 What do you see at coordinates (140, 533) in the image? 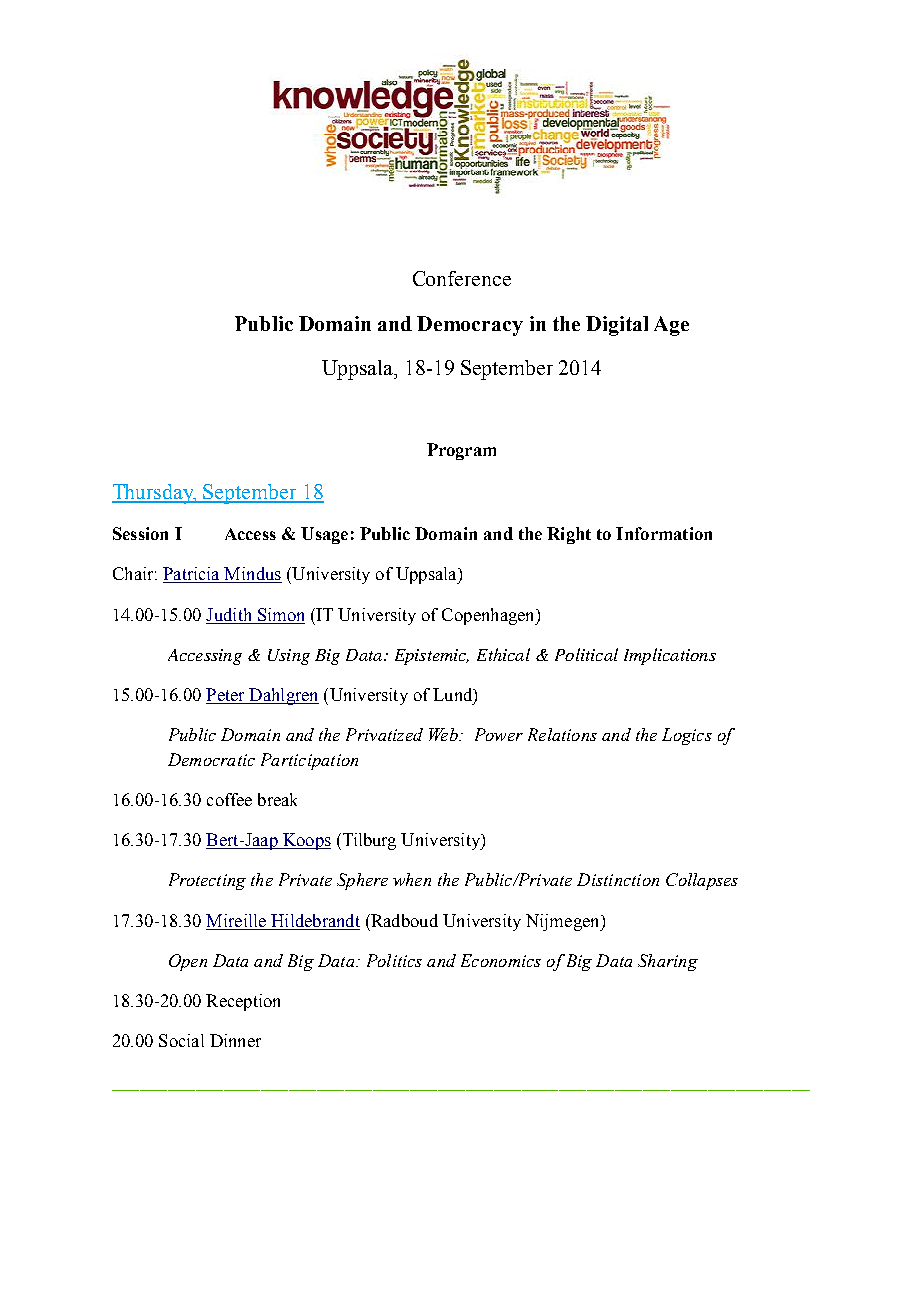
I see `Session` at bounding box center [140, 533].
